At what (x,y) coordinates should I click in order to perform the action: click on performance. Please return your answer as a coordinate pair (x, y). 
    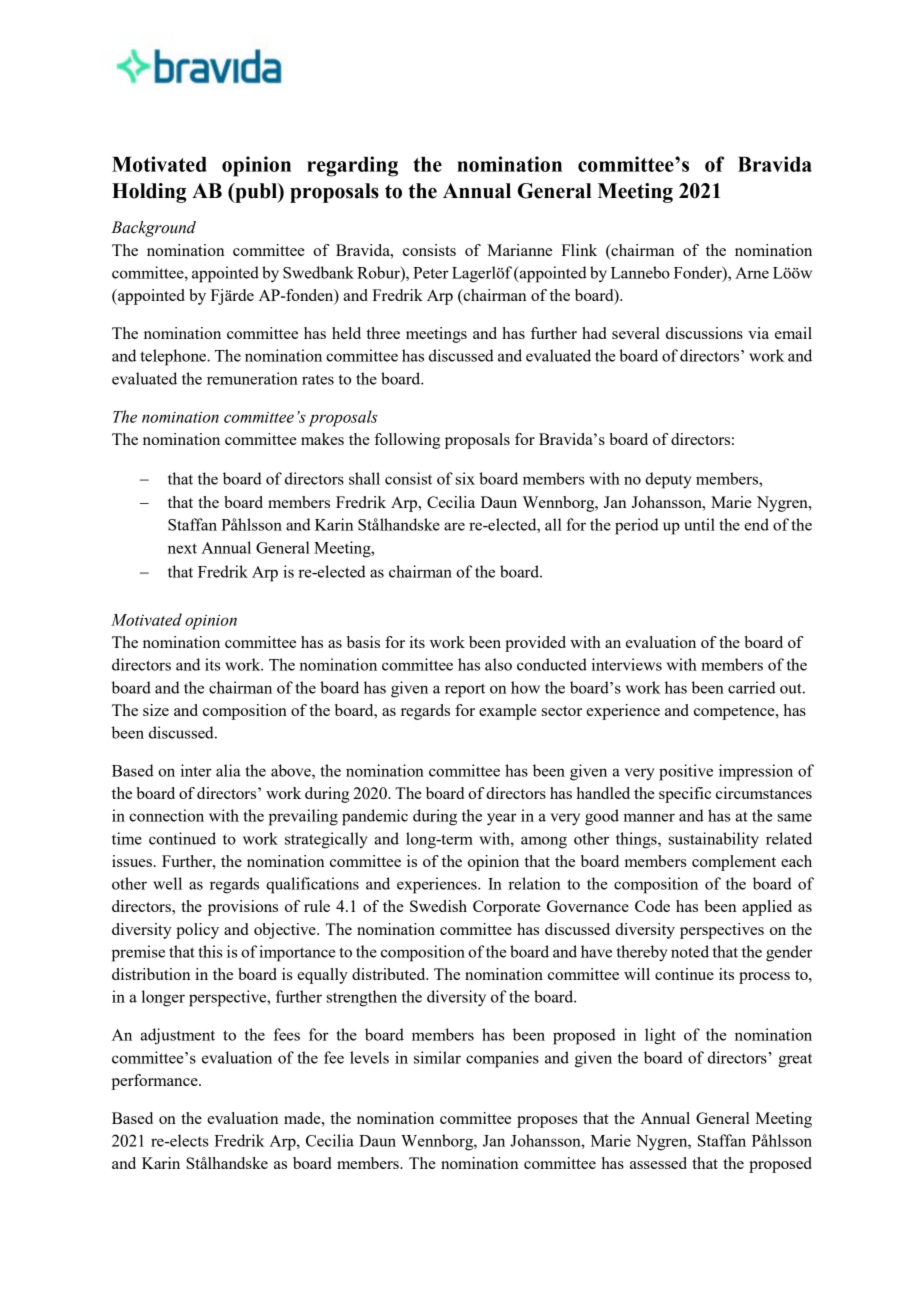
    Looking at the image, I should click on (155, 1082).
